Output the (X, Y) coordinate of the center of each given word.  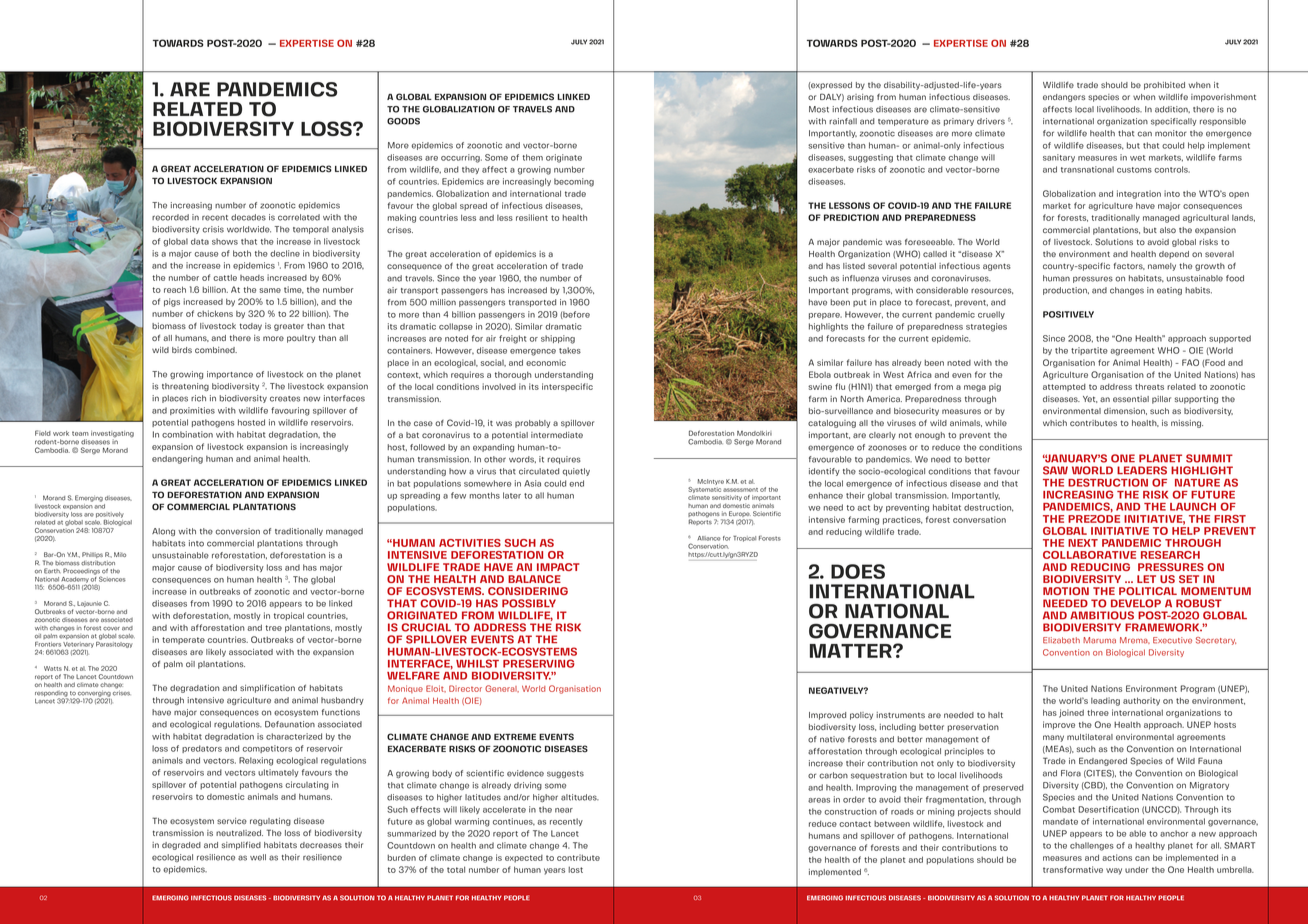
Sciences (112, 579)
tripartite (1089, 351)
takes (570, 350)
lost (575, 869)
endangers (1064, 98)
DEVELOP (1136, 603)
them (532, 157)
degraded (181, 846)
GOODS (403, 121)
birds (182, 350)
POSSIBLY (529, 603)
